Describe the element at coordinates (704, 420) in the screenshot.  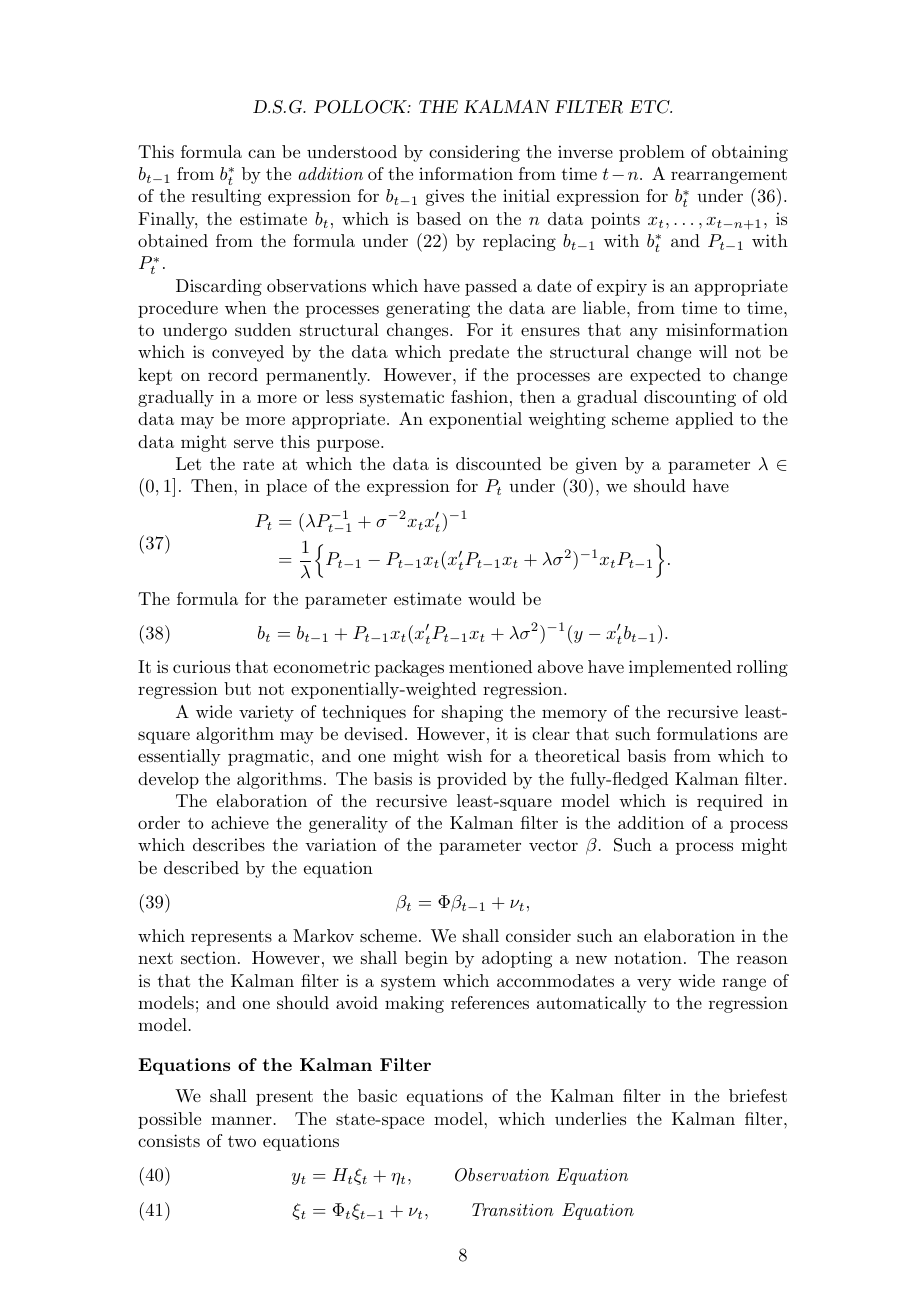
I see `applied` at that location.
